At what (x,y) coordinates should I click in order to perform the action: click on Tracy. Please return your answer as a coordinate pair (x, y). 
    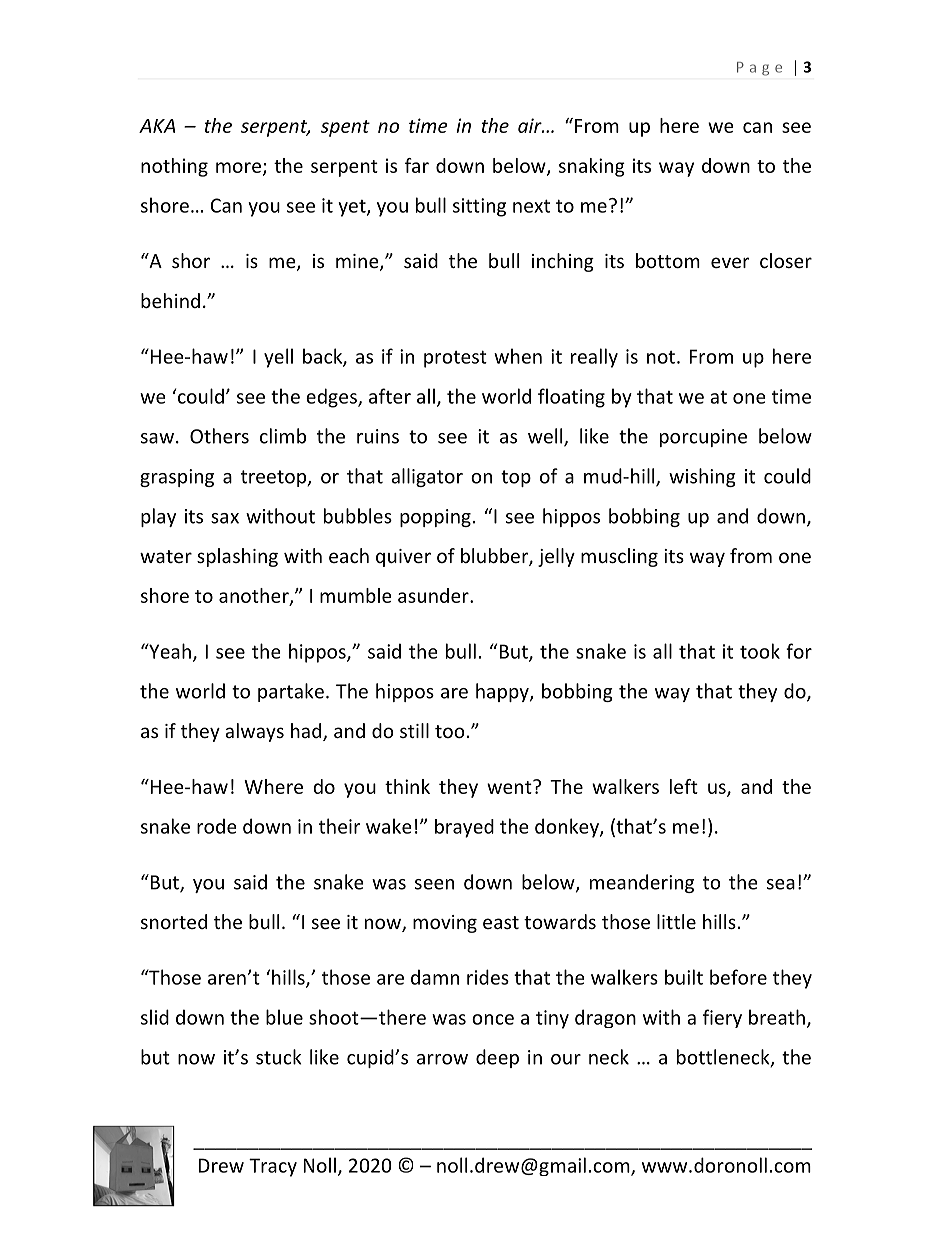
    Looking at the image, I should click on (273, 1167).
